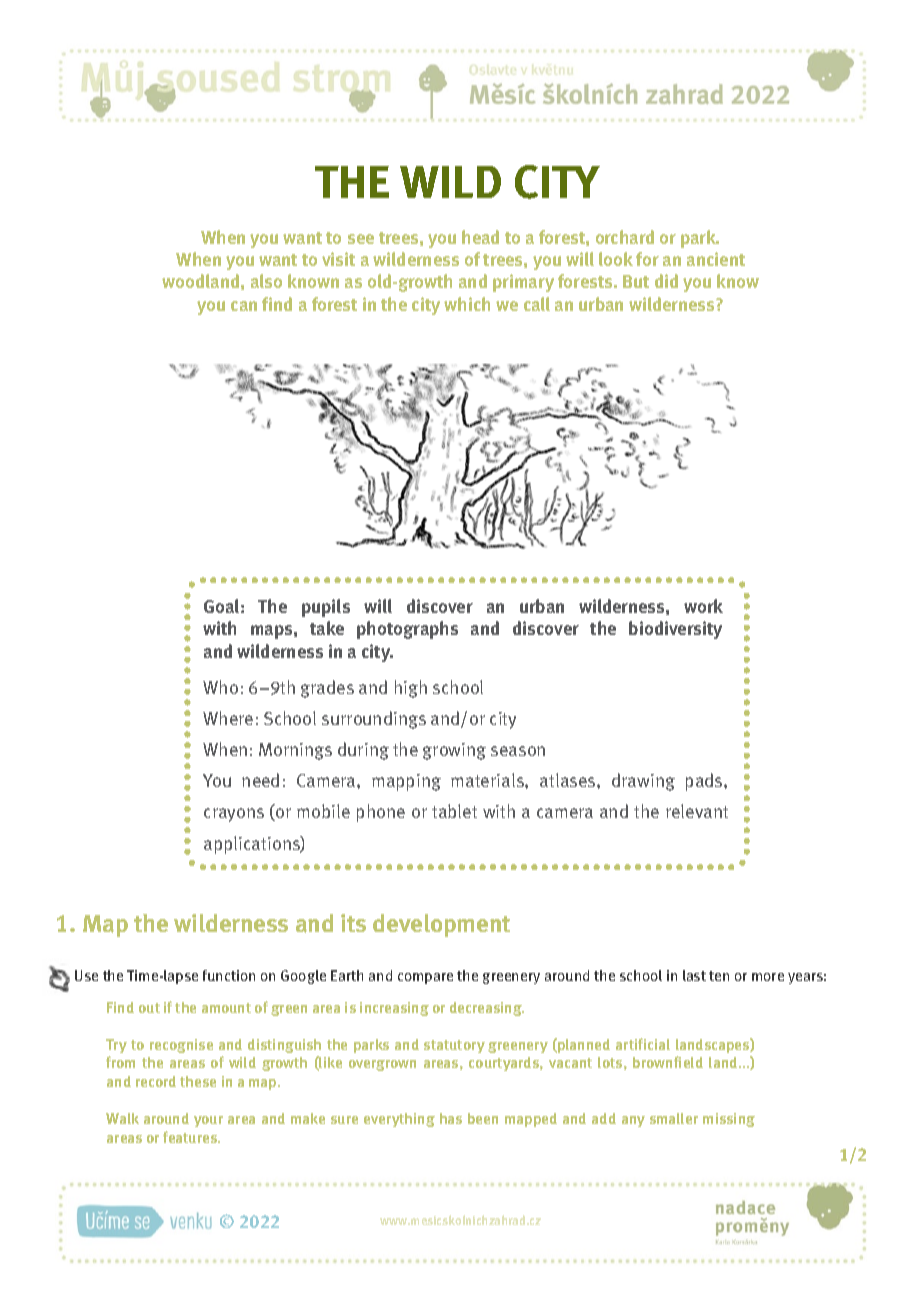 The width and height of the screenshot is (924, 1308). What do you see at coordinates (411, 689) in the screenshot?
I see `high` at bounding box center [411, 689].
